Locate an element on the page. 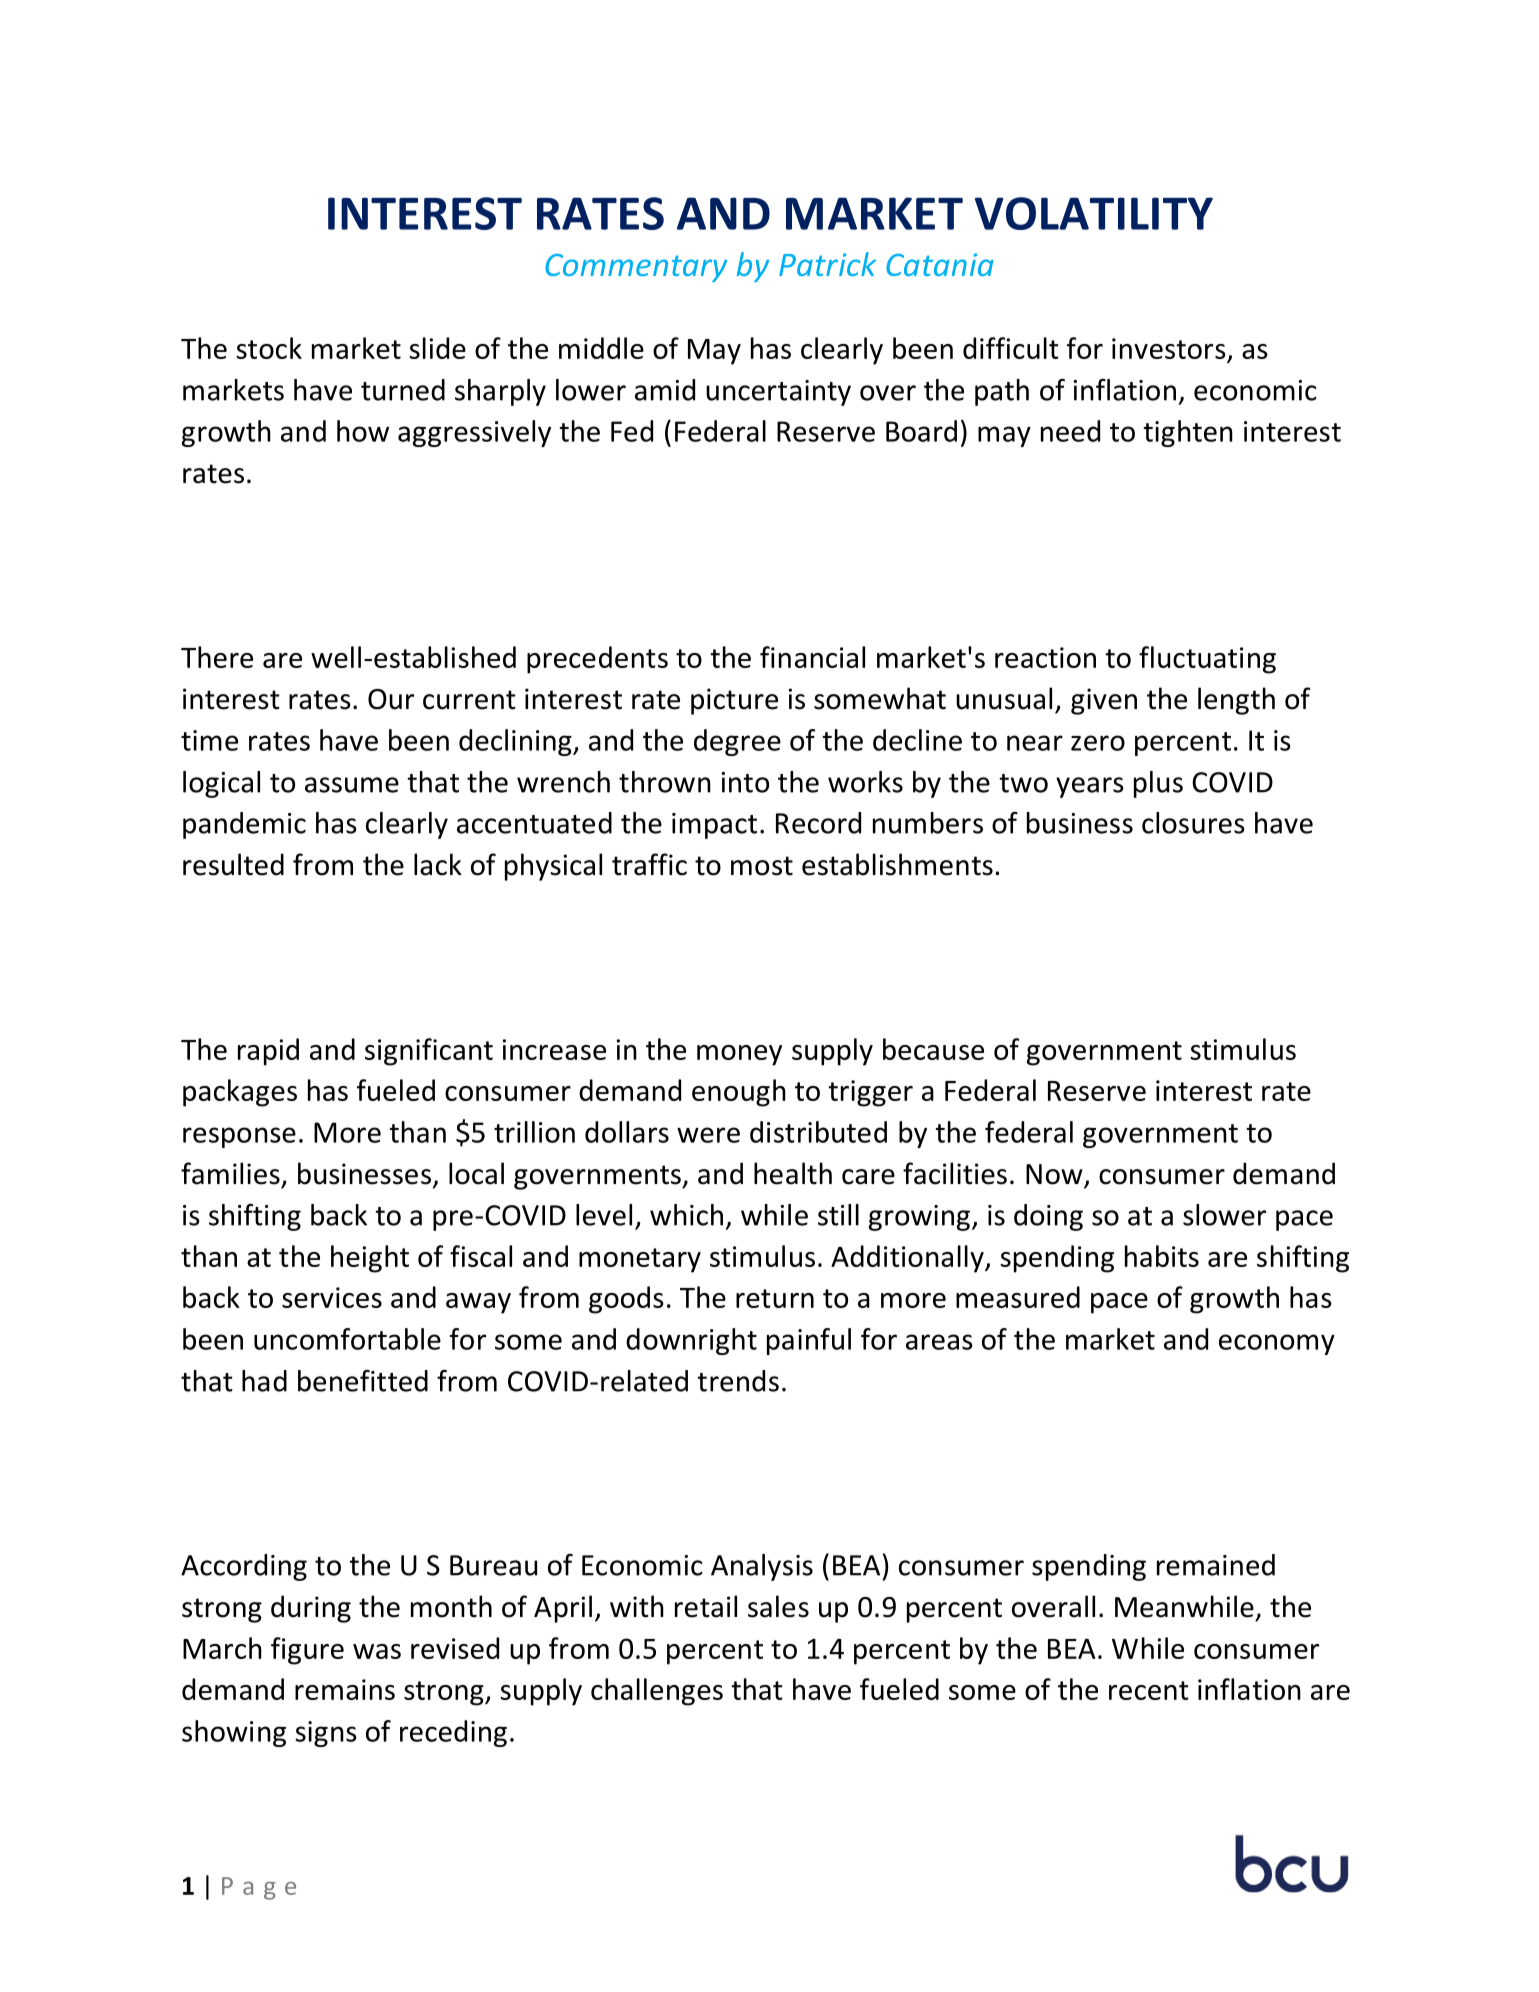 The height and width of the image is (1992, 1539). remains is located at coordinates (345, 1689).
